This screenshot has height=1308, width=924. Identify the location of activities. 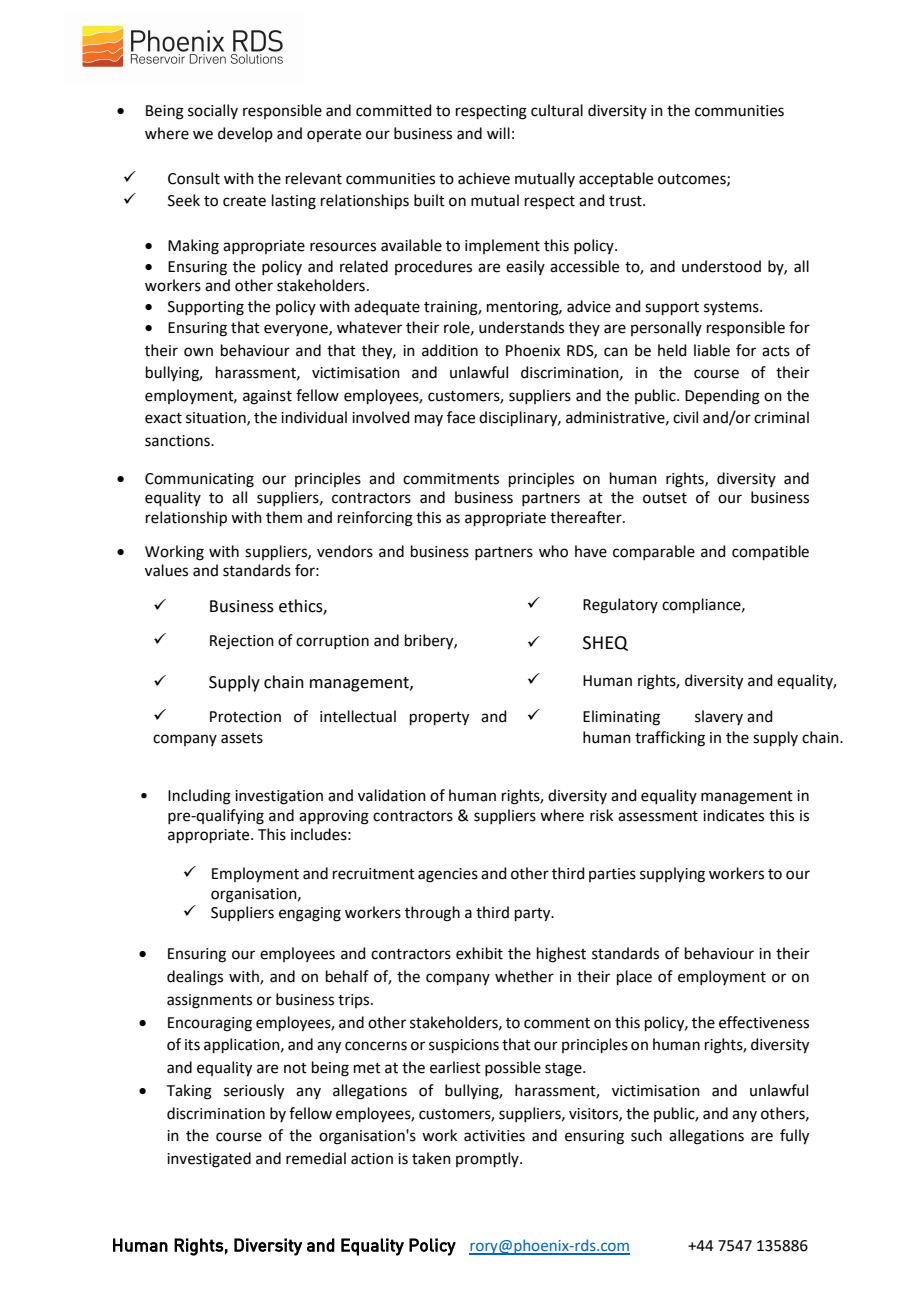
(494, 1136).
